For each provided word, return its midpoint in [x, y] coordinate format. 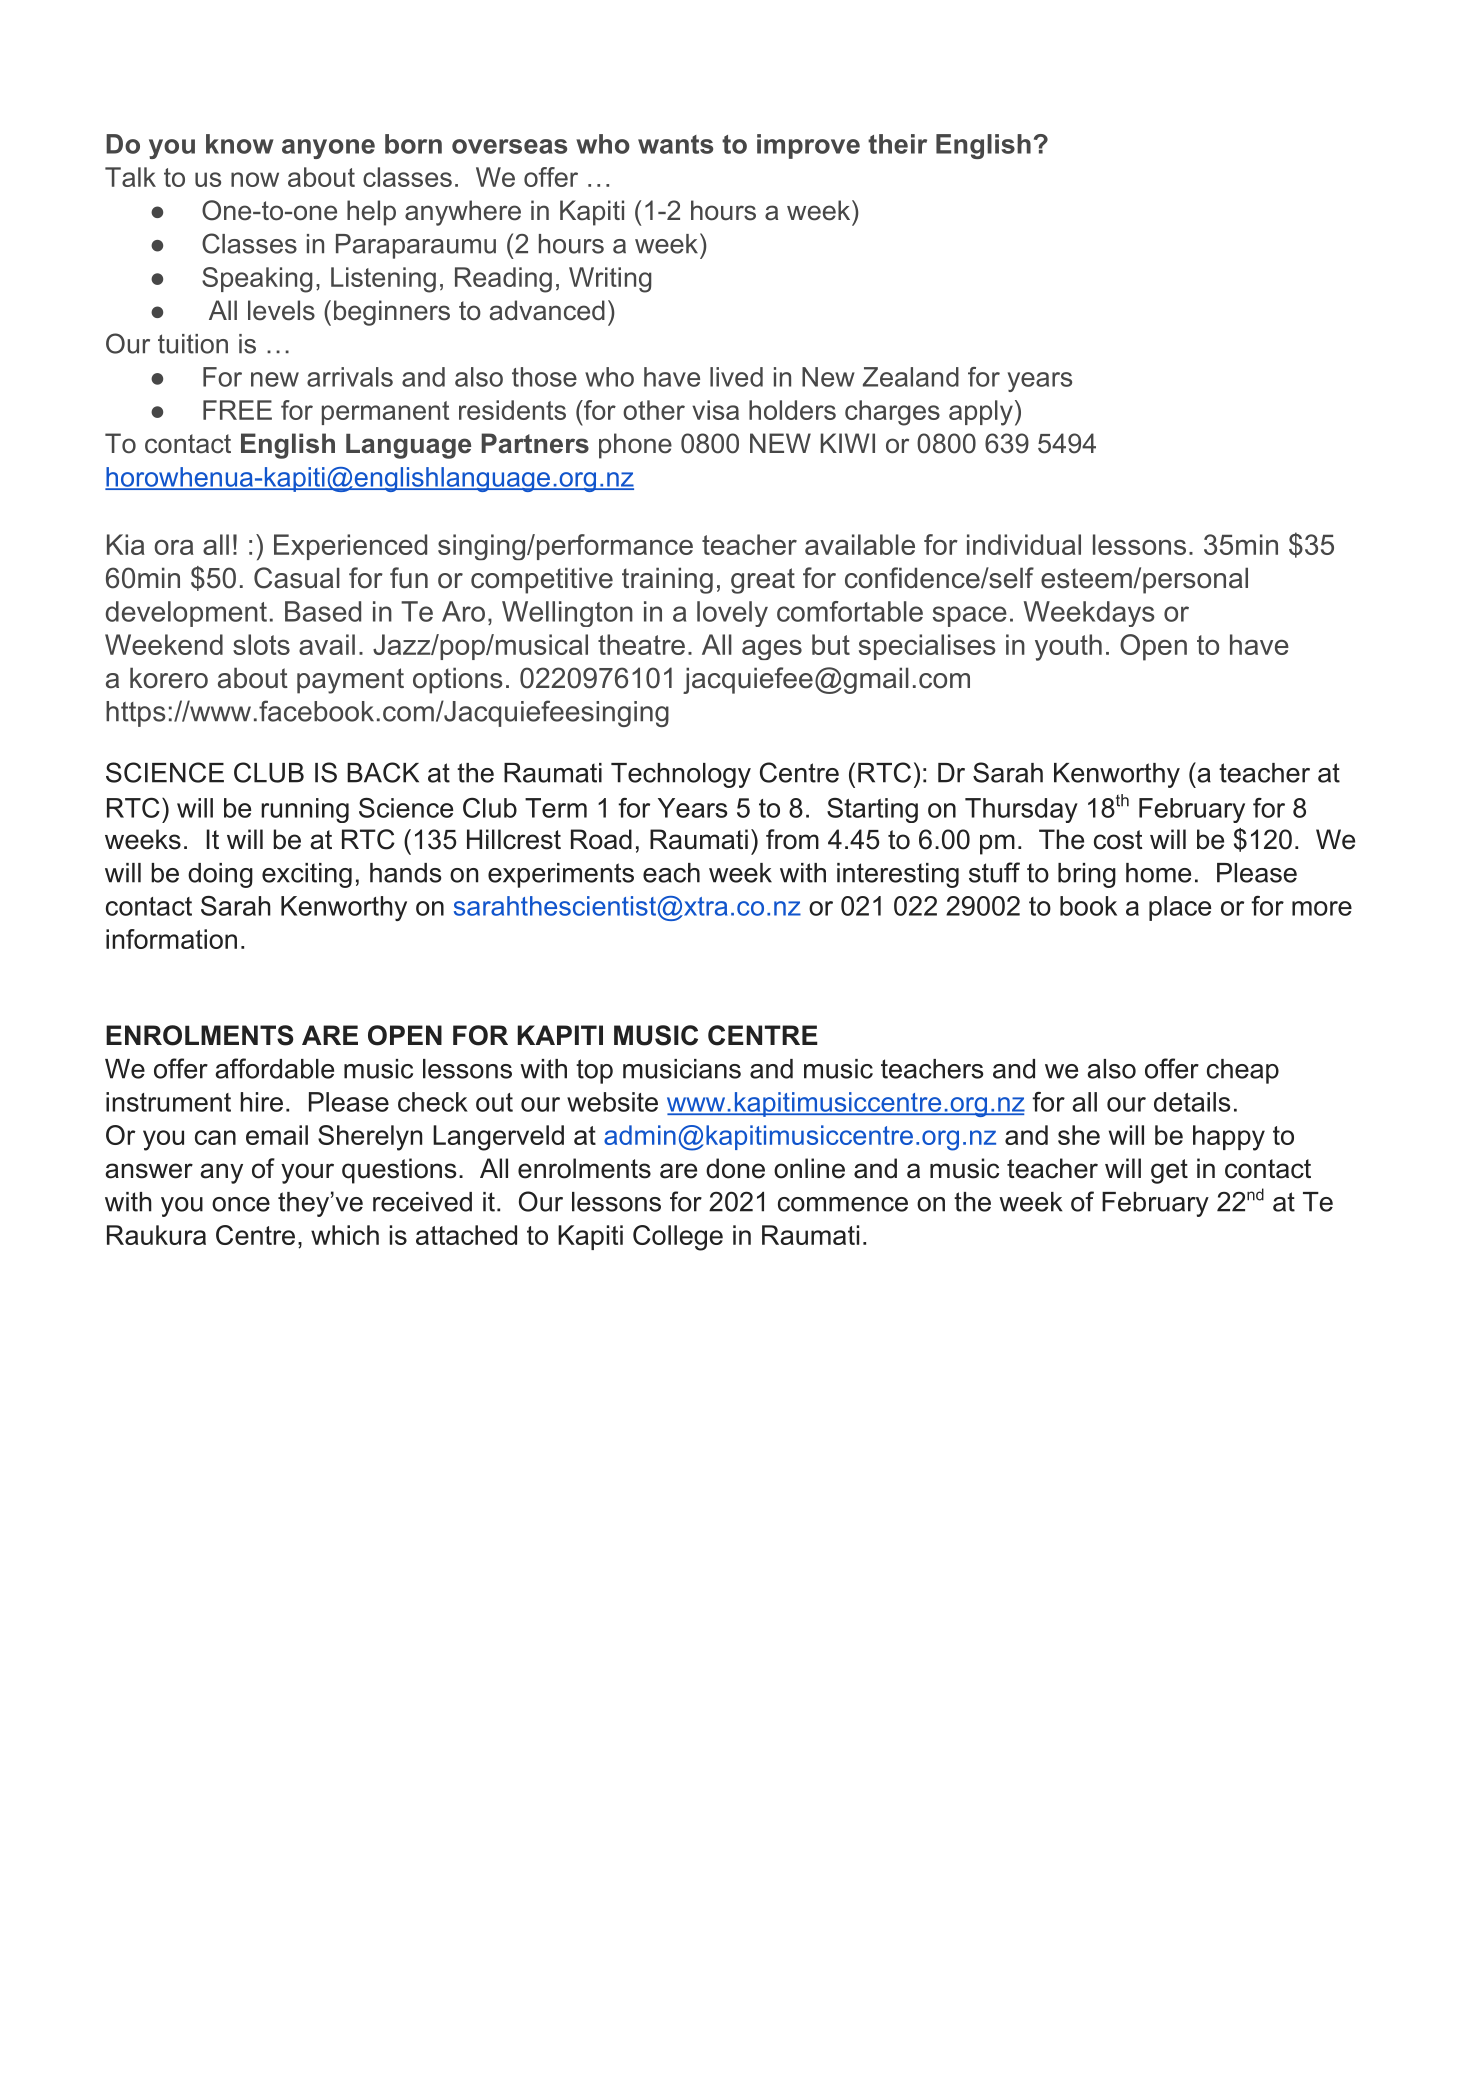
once [241, 1204]
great [763, 581]
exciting [307, 875]
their [897, 144]
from [792, 839]
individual [1024, 544]
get [1169, 1171]
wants [675, 144]
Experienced [350, 547]
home [1158, 873]
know [240, 144]
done [735, 1168]
